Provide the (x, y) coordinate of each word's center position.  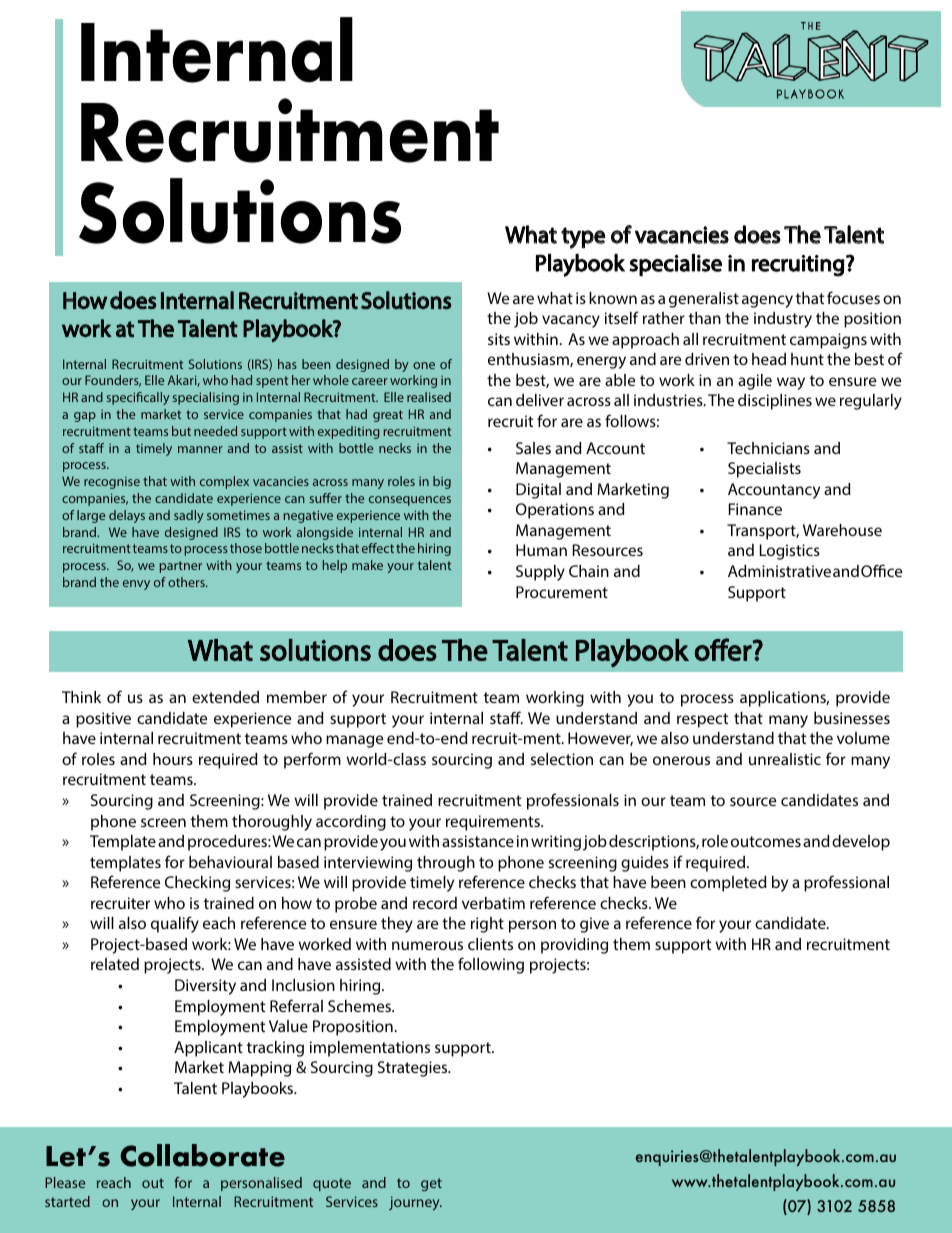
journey (415, 1203)
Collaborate (202, 1155)
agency (767, 301)
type (583, 238)
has (287, 364)
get (431, 1184)
